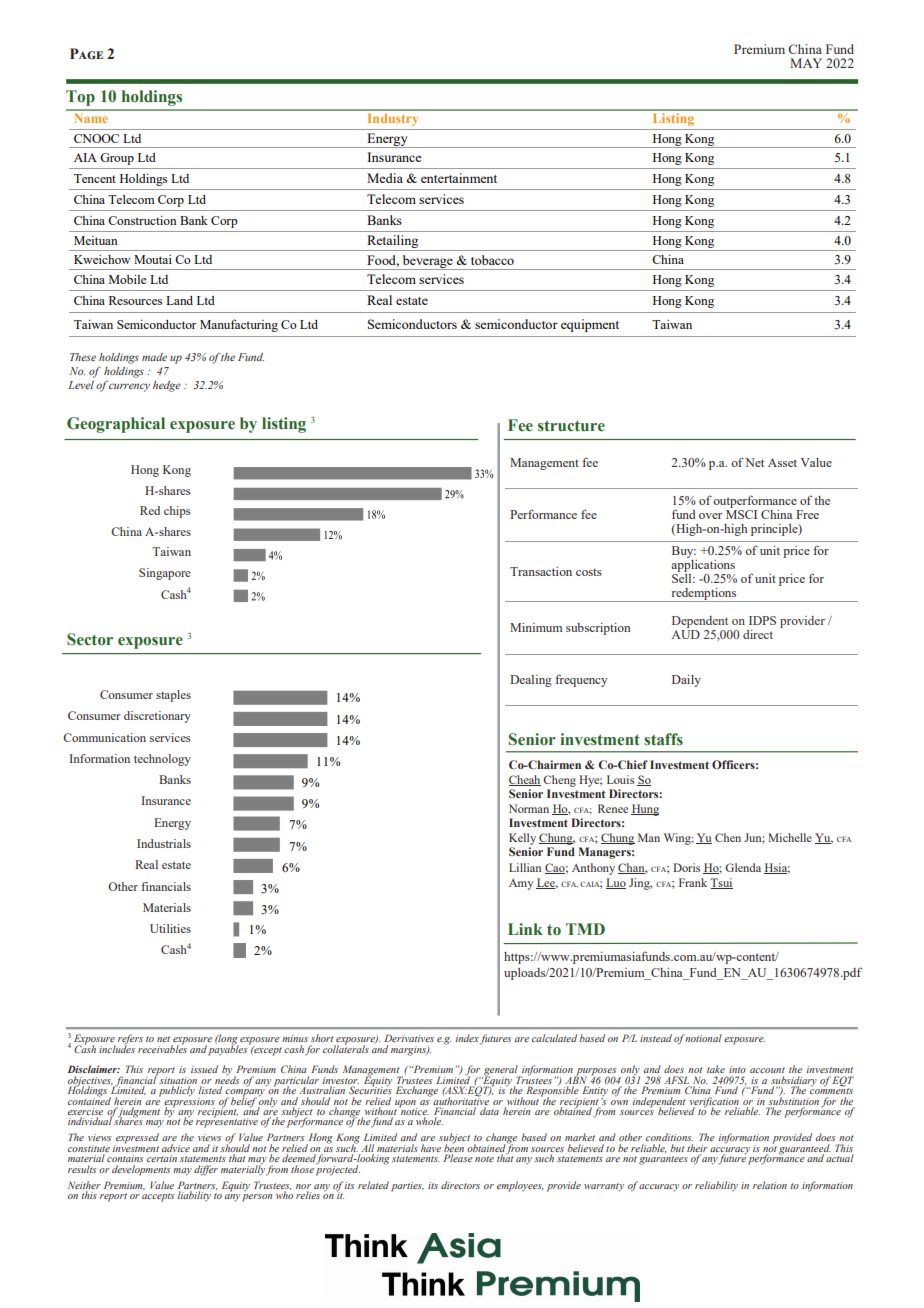 Image resolution: width=924 pixels, height=1308 pixels. What do you see at coordinates (459, 178) in the screenshot?
I see `entertainment` at bounding box center [459, 178].
